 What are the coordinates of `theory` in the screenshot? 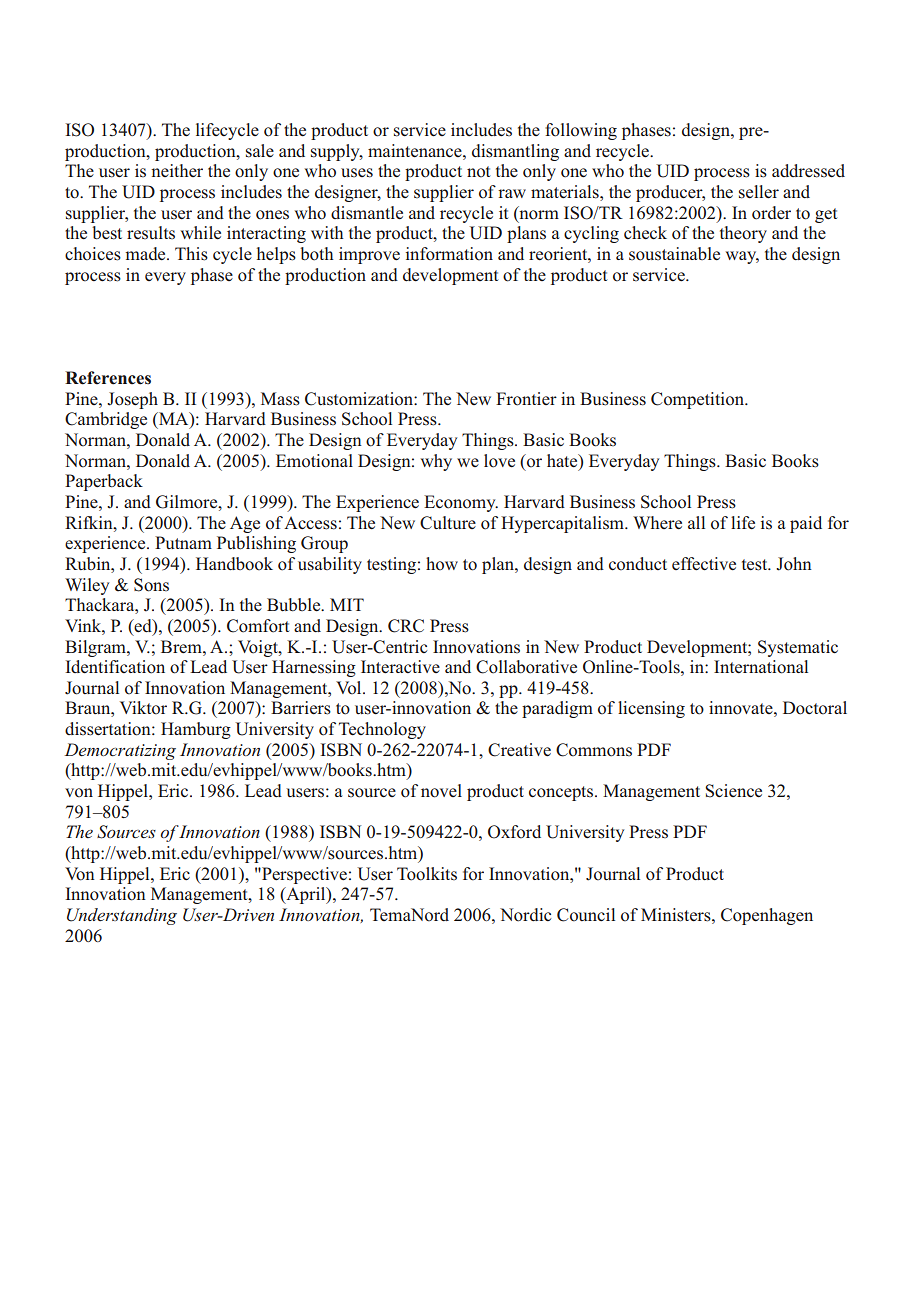 It's located at (743, 234).
